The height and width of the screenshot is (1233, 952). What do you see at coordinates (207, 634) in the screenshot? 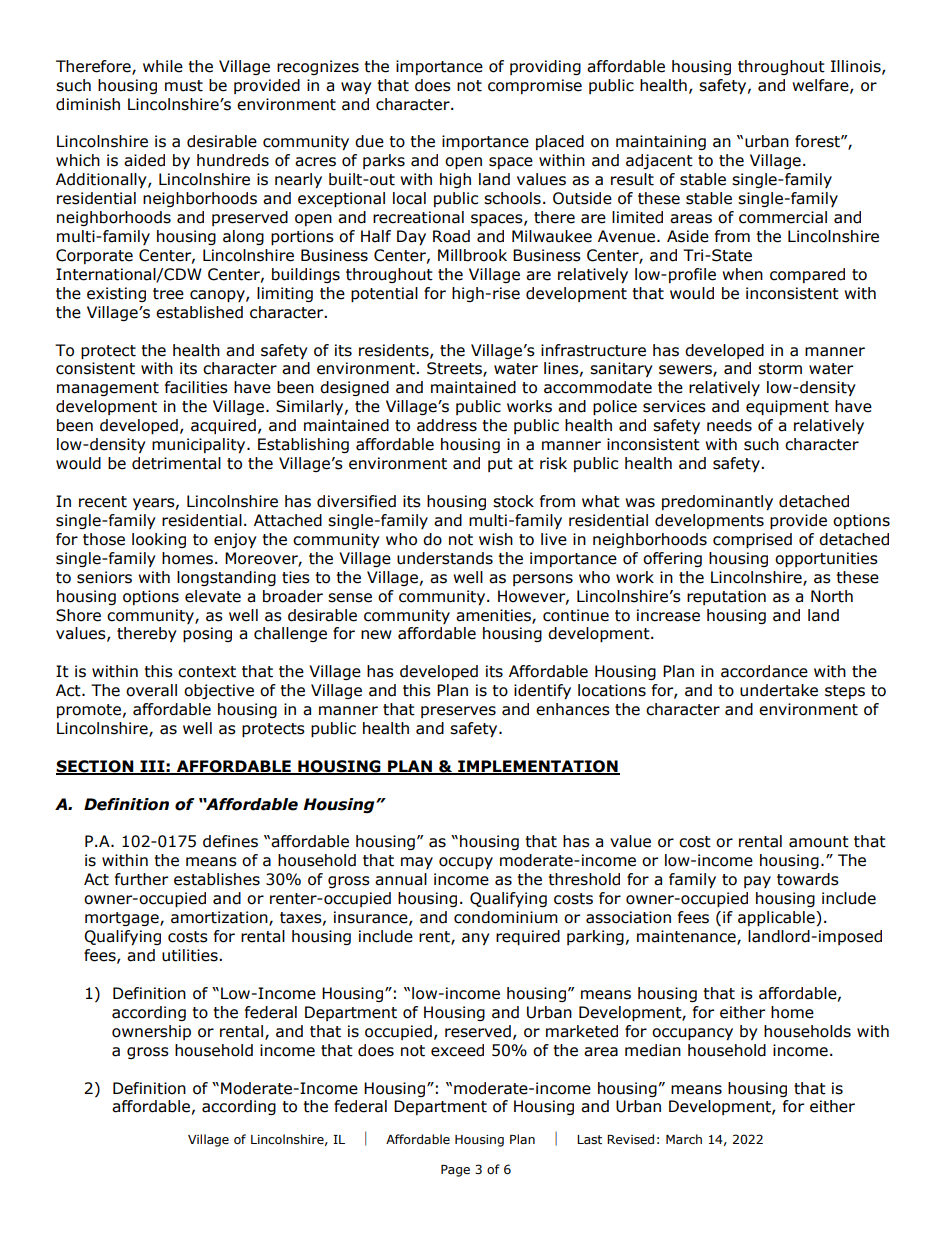
I see `posing` at bounding box center [207, 634].
